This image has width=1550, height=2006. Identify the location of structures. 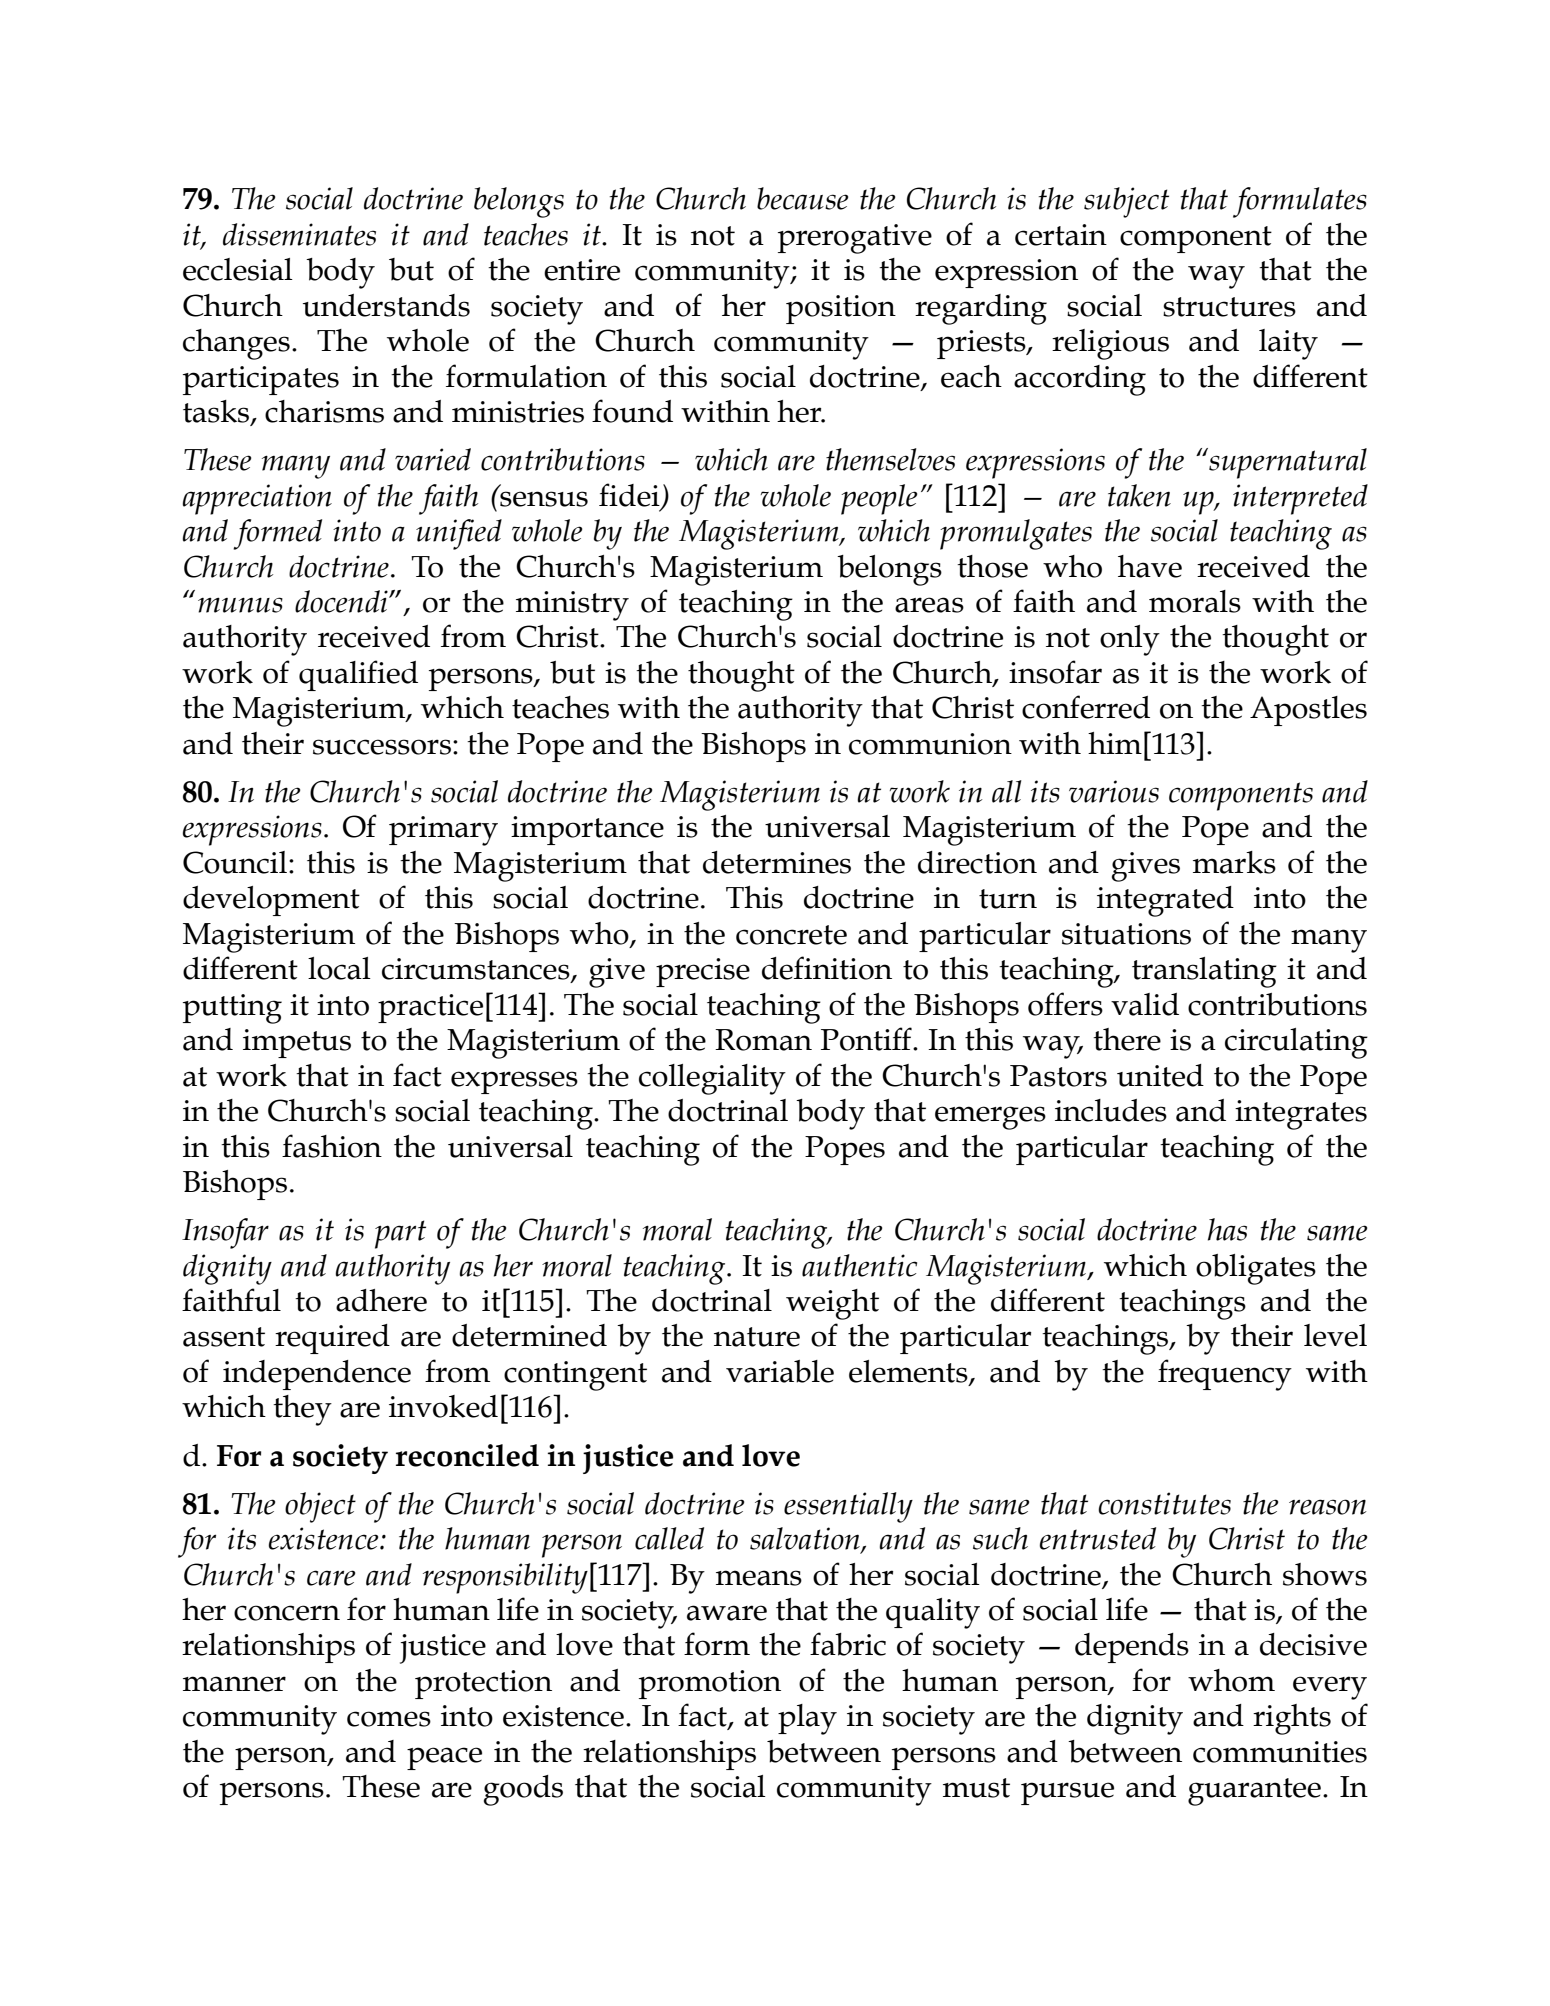
(1229, 307).
